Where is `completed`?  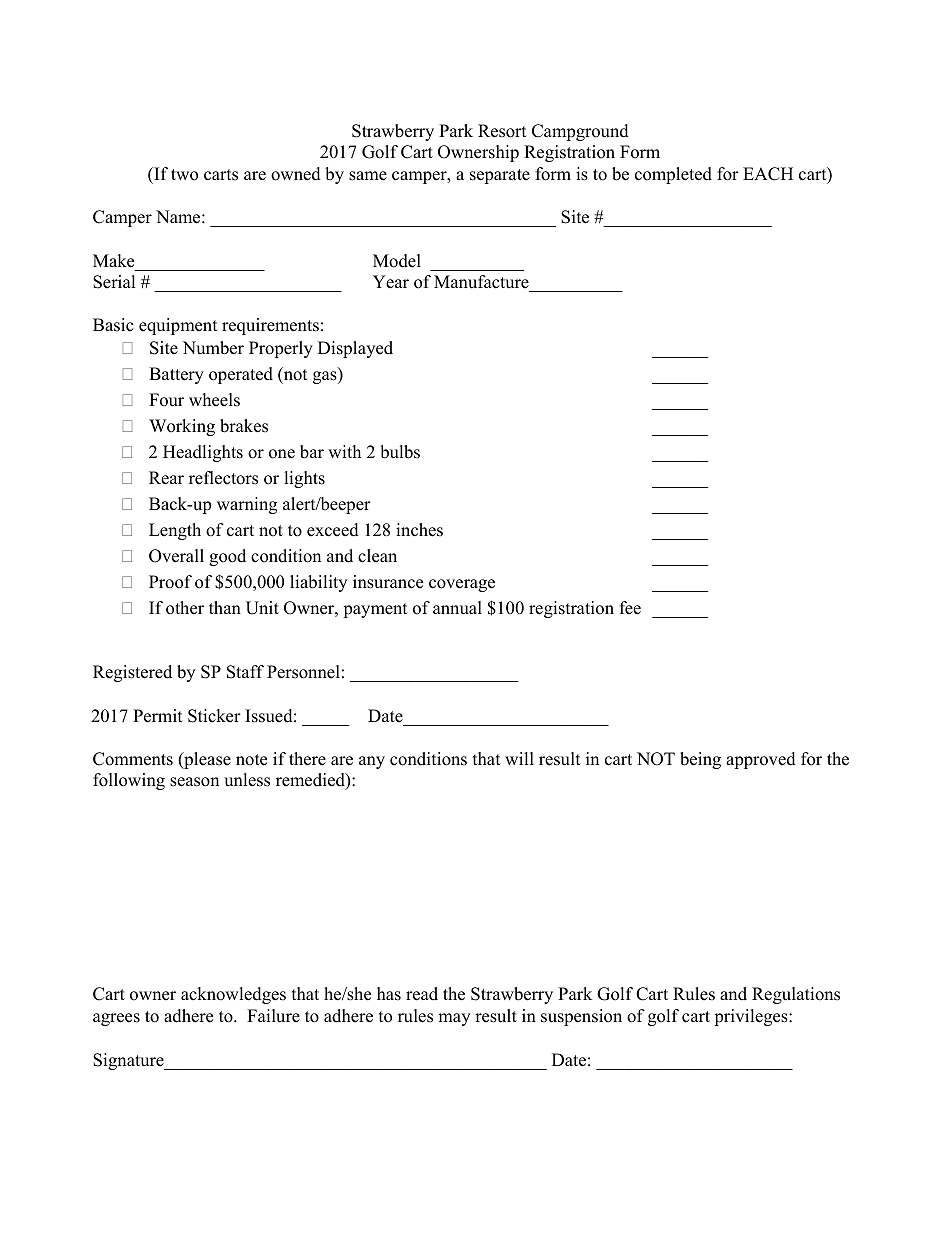 completed is located at coordinates (673, 175).
